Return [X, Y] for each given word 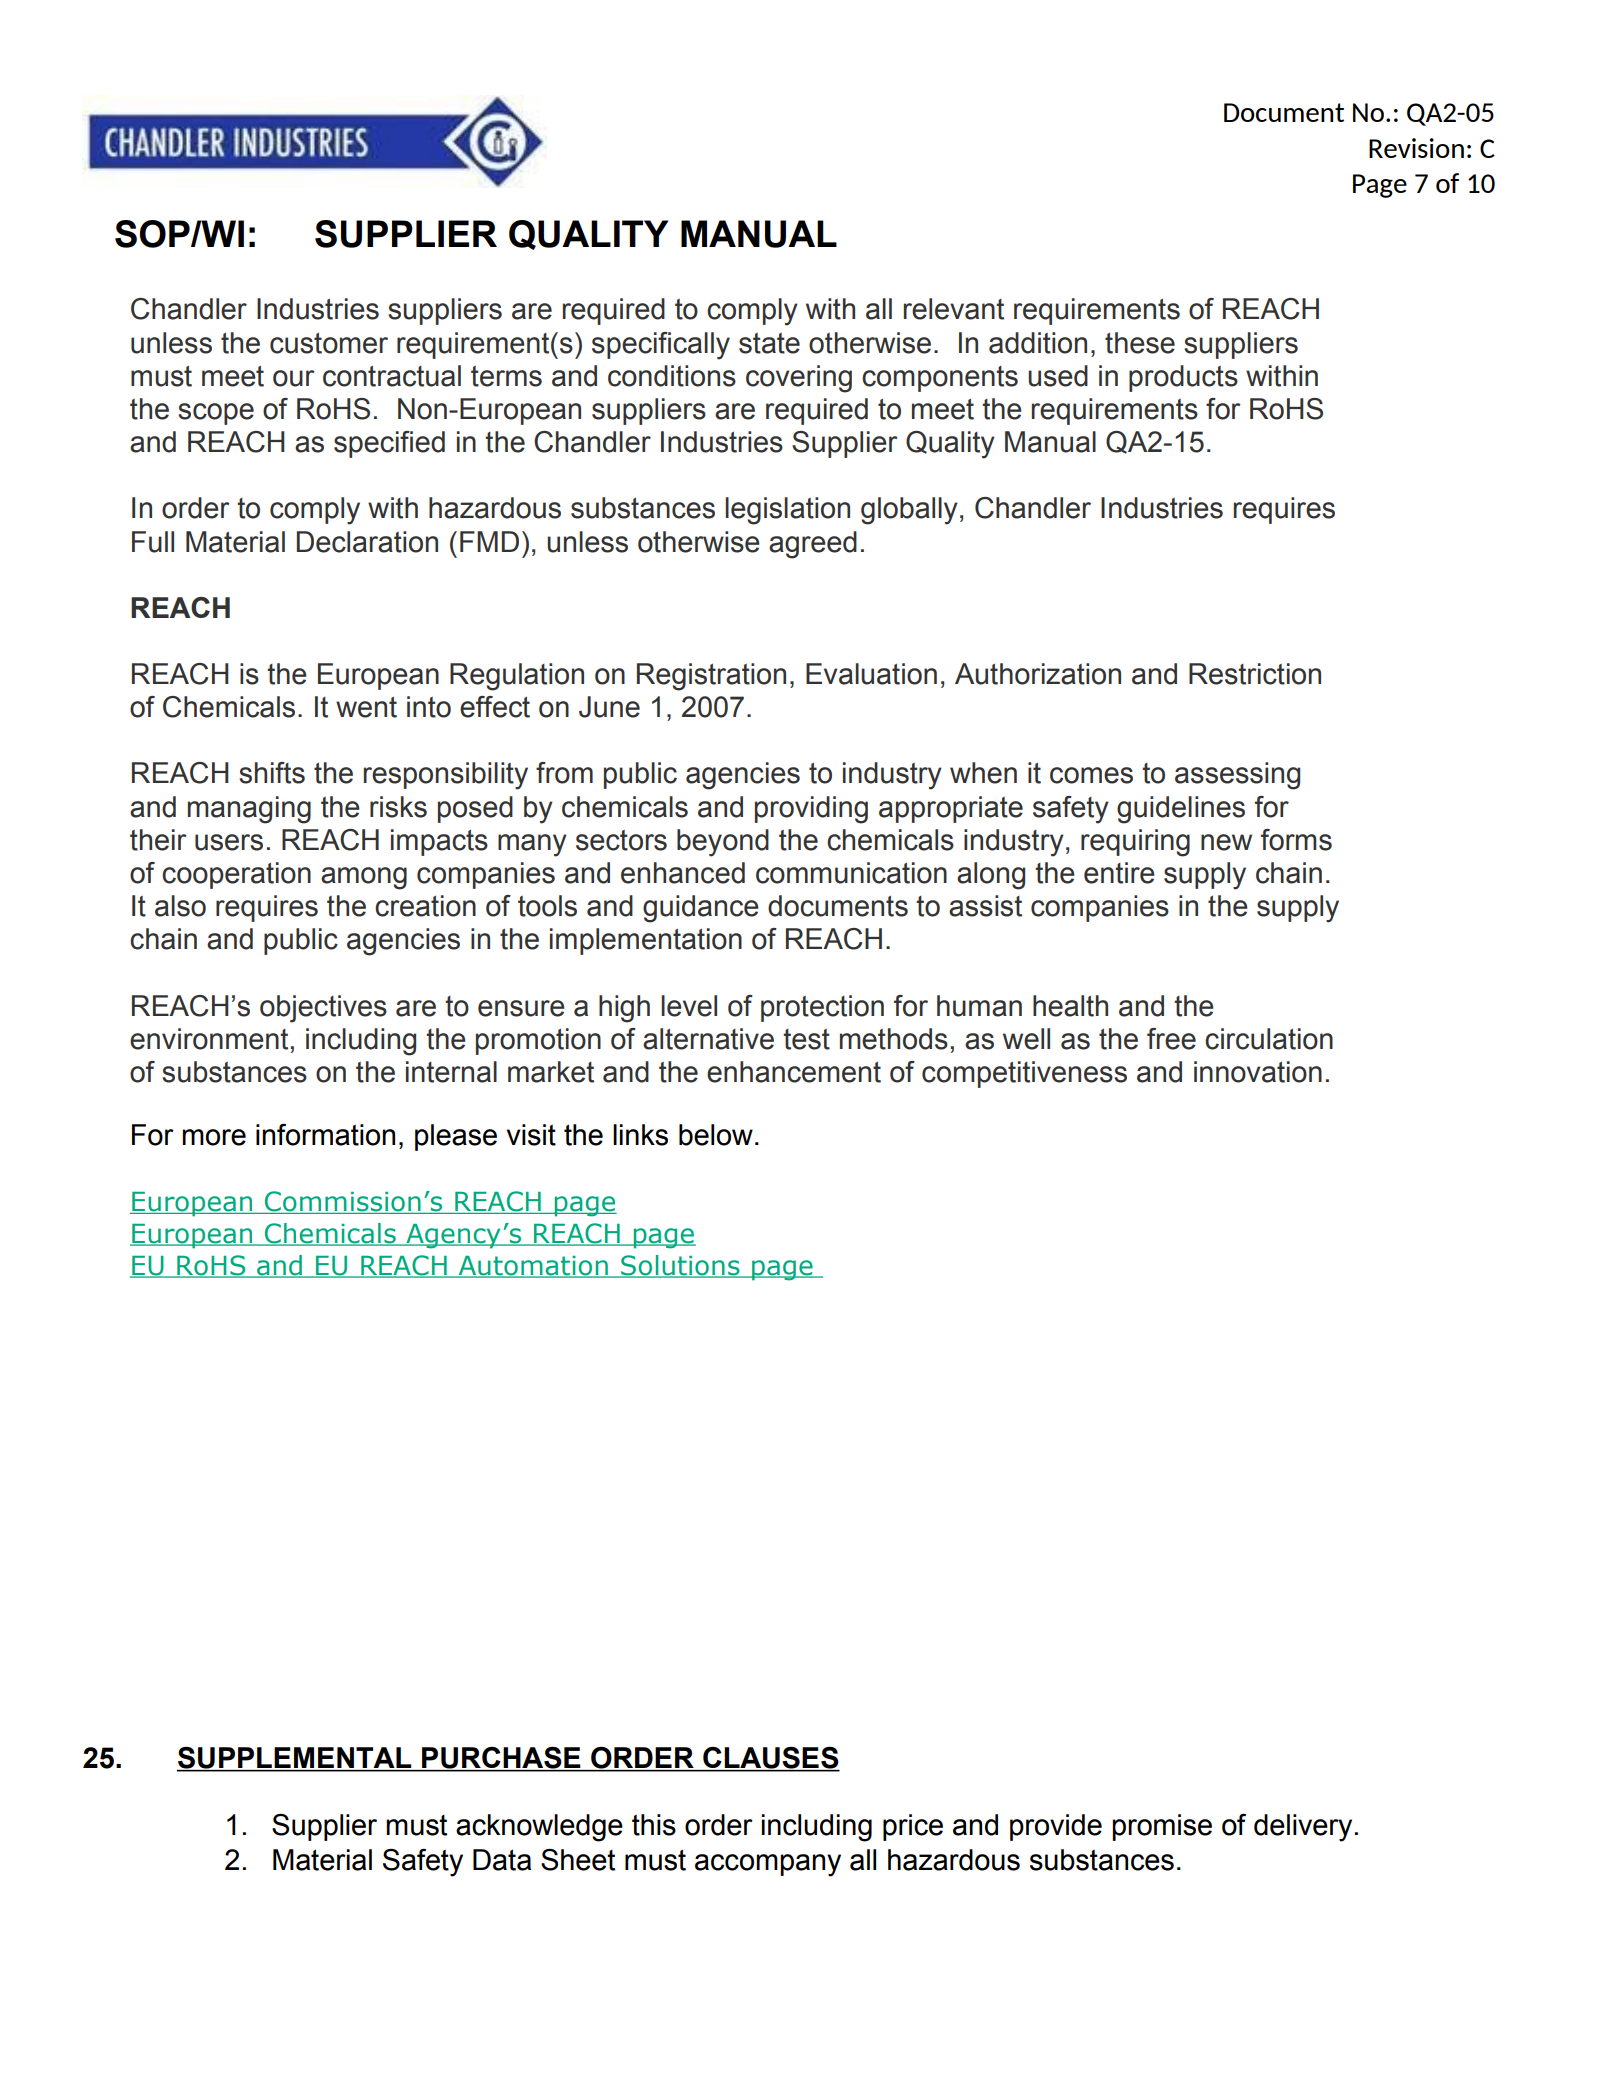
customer [329, 343]
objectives [323, 1009]
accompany [768, 1865]
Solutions [680, 1266]
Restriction [1255, 674]
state [769, 343]
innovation [1258, 1072]
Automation [533, 1267]
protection [822, 1008]
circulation [1269, 1039]
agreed [813, 545]
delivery [1303, 1828]
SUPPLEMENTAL [295, 1759]
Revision [1416, 148]
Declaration [367, 542]
